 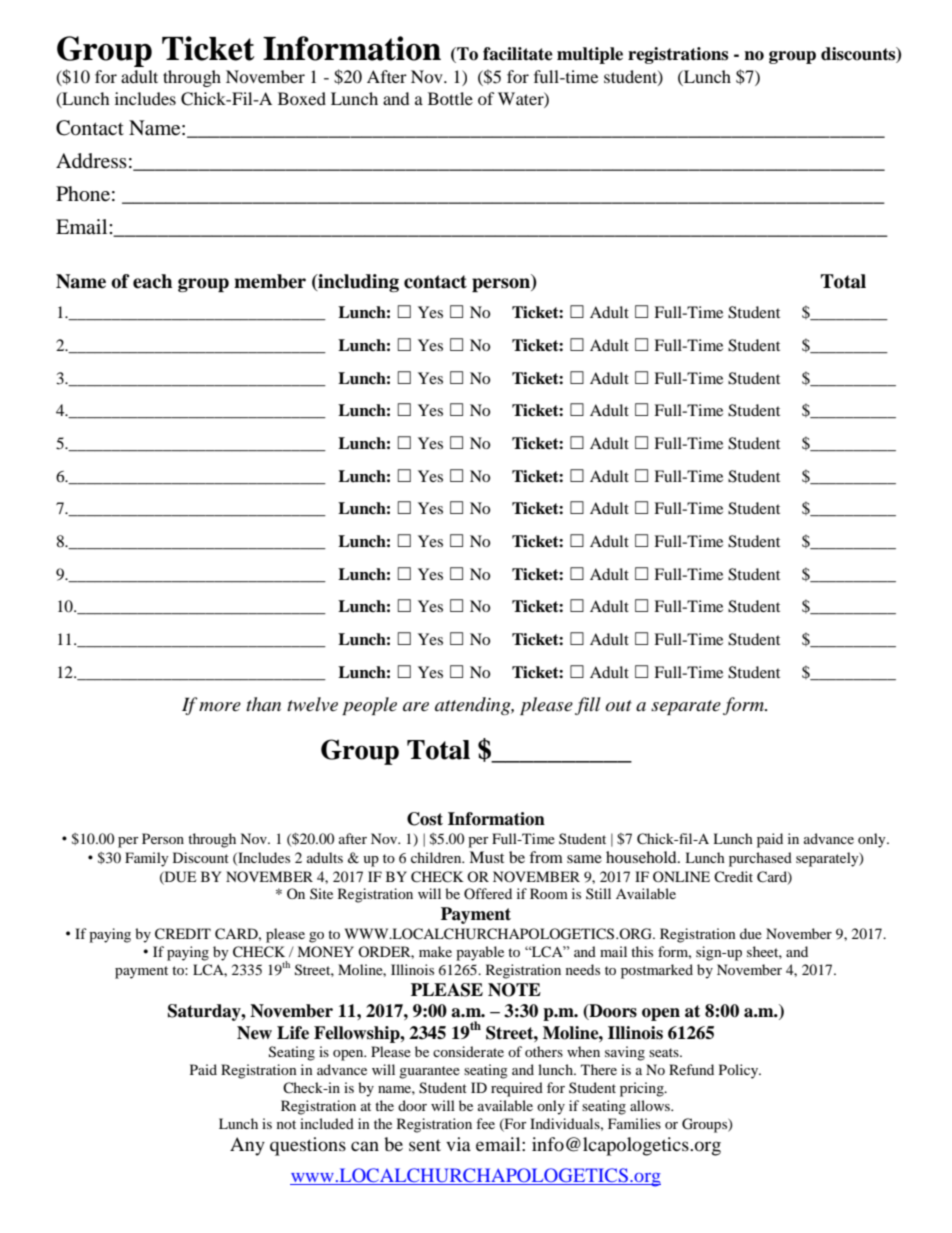 I want to click on out, so click(x=618, y=706).
